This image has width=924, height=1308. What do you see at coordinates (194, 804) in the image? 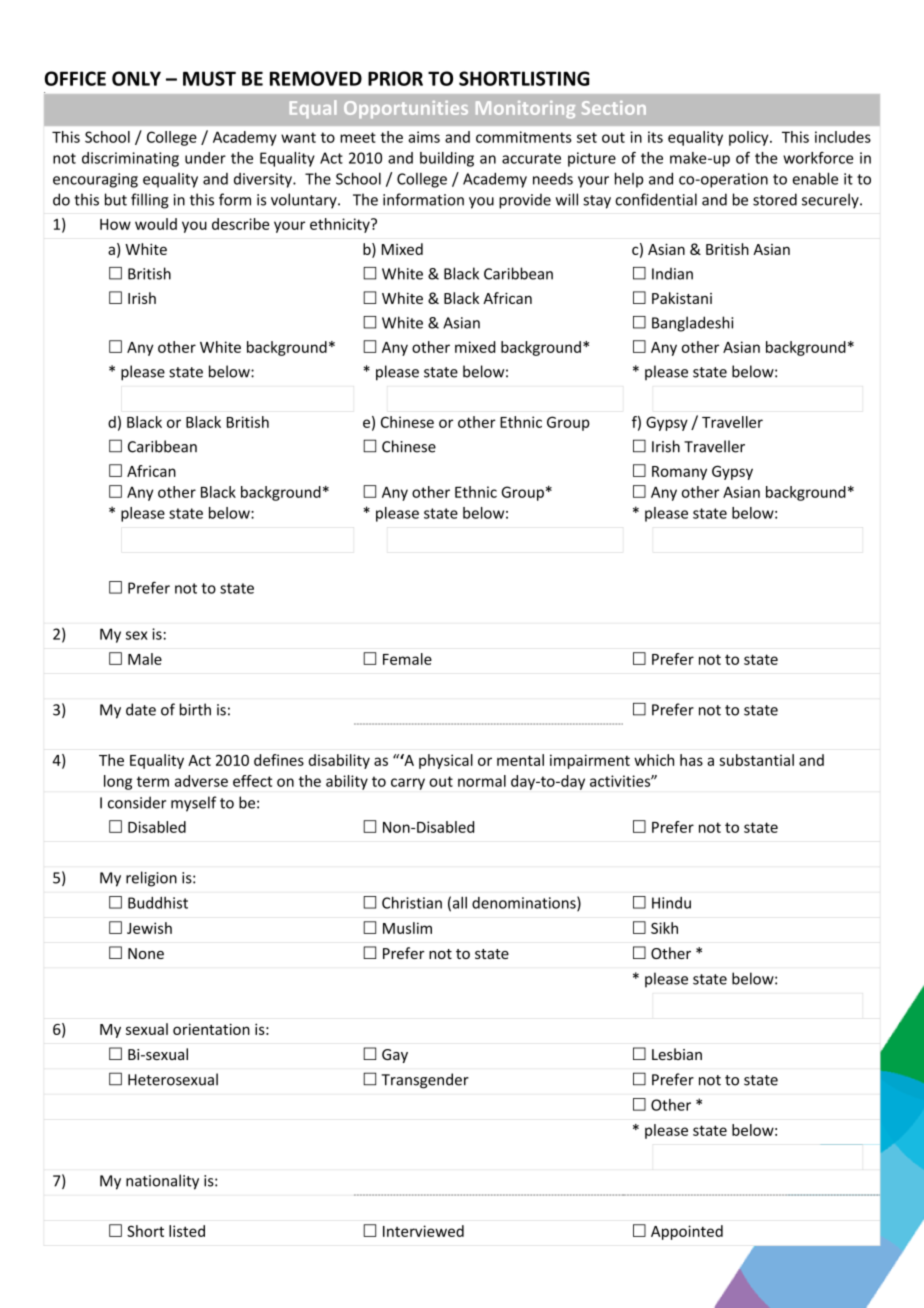
I see `myself` at bounding box center [194, 804].
